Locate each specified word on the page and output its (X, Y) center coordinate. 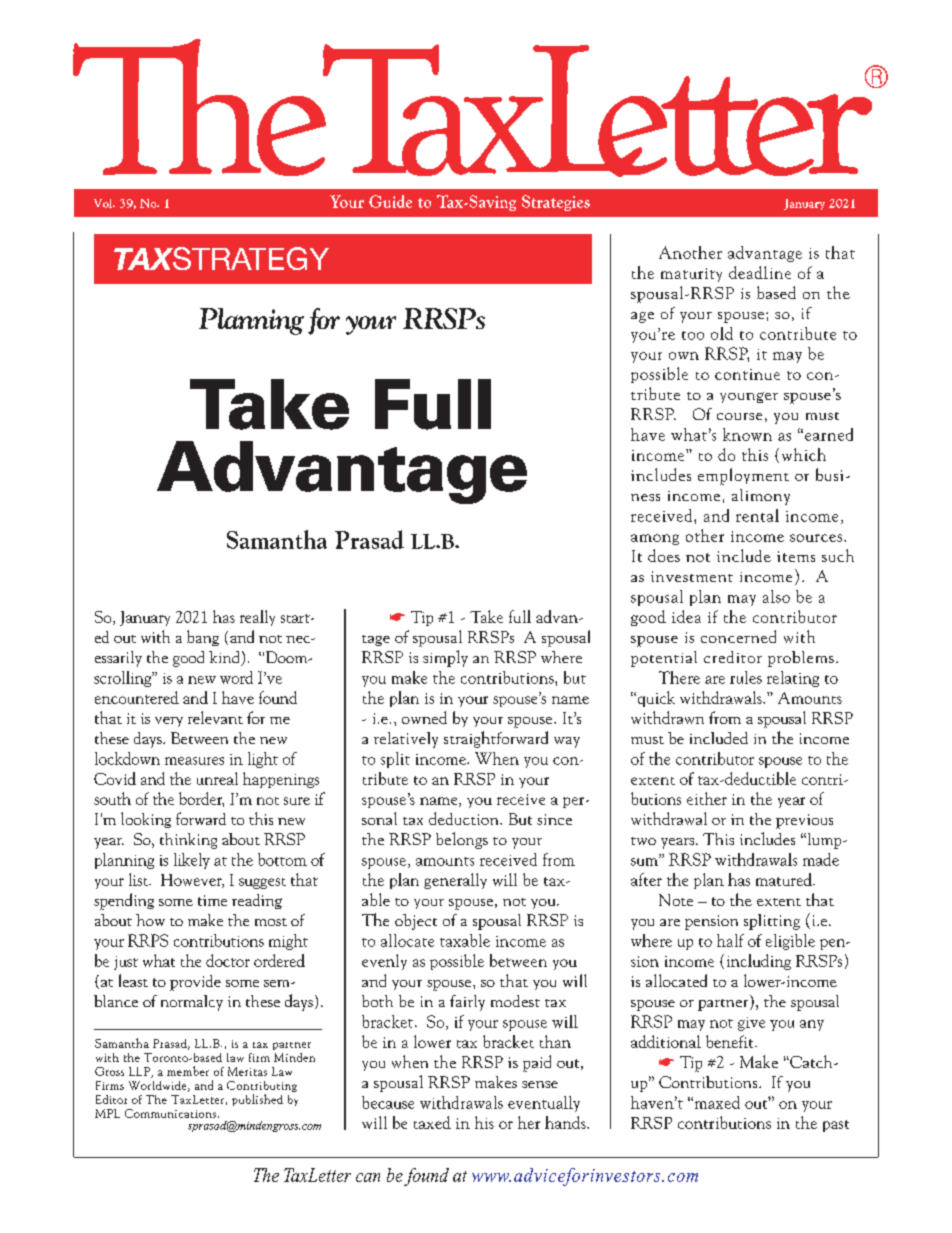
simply (445, 658)
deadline (760, 272)
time (212, 900)
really (257, 618)
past (836, 1126)
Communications (170, 1113)
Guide (390, 201)
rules (746, 677)
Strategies (556, 203)
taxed (432, 1122)
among (655, 539)
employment (743, 476)
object (416, 922)
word (236, 677)
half (730, 940)
